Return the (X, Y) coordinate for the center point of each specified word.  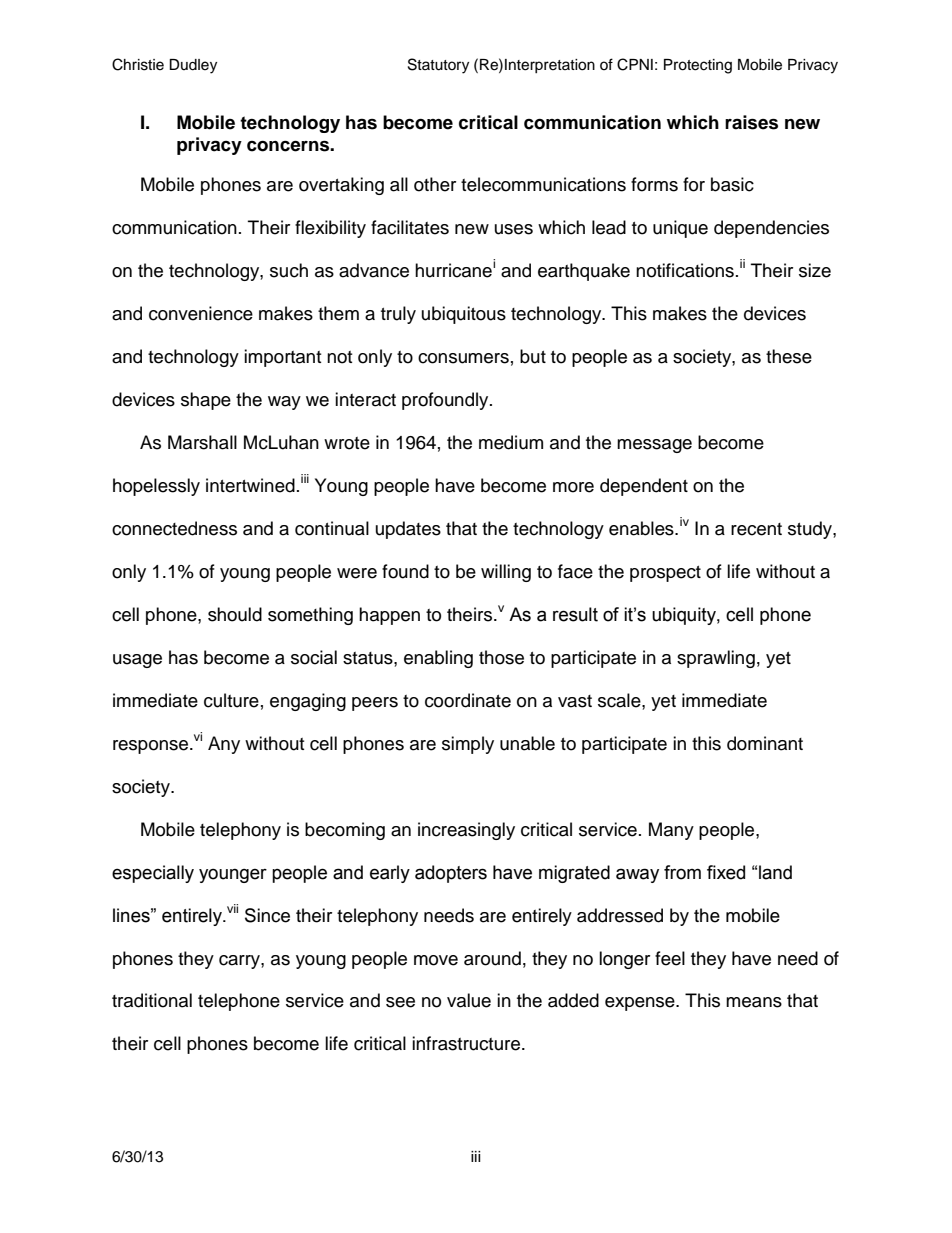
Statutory (438, 66)
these (789, 356)
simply (468, 745)
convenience (201, 313)
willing (506, 573)
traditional (152, 1000)
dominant (765, 743)
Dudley (193, 66)
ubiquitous (464, 315)
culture (231, 700)
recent (756, 529)
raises (751, 122)
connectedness (174, 528)
